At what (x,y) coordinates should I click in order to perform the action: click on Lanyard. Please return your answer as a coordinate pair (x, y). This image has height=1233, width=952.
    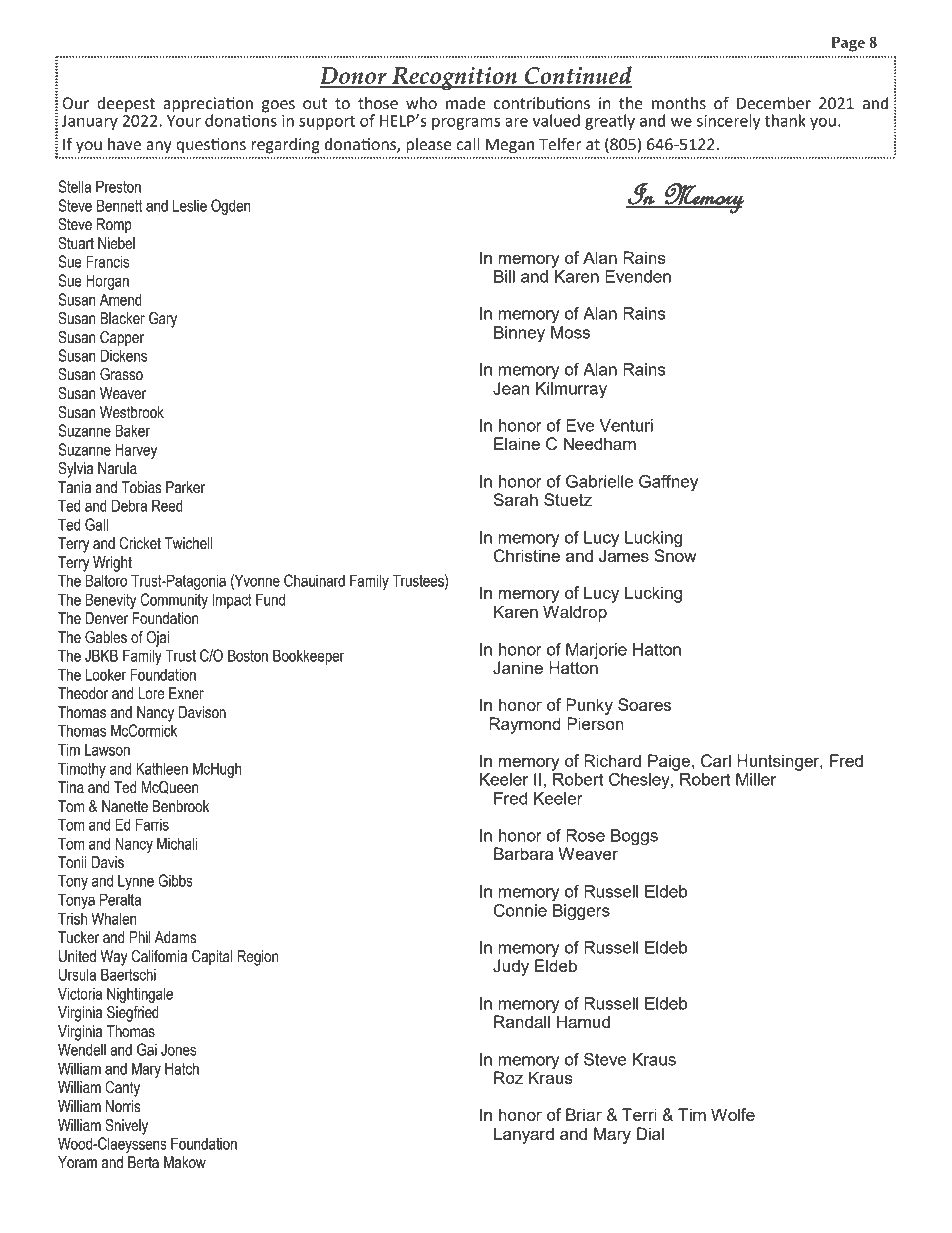
    Looking at the image, I should click on (524, 1135).
